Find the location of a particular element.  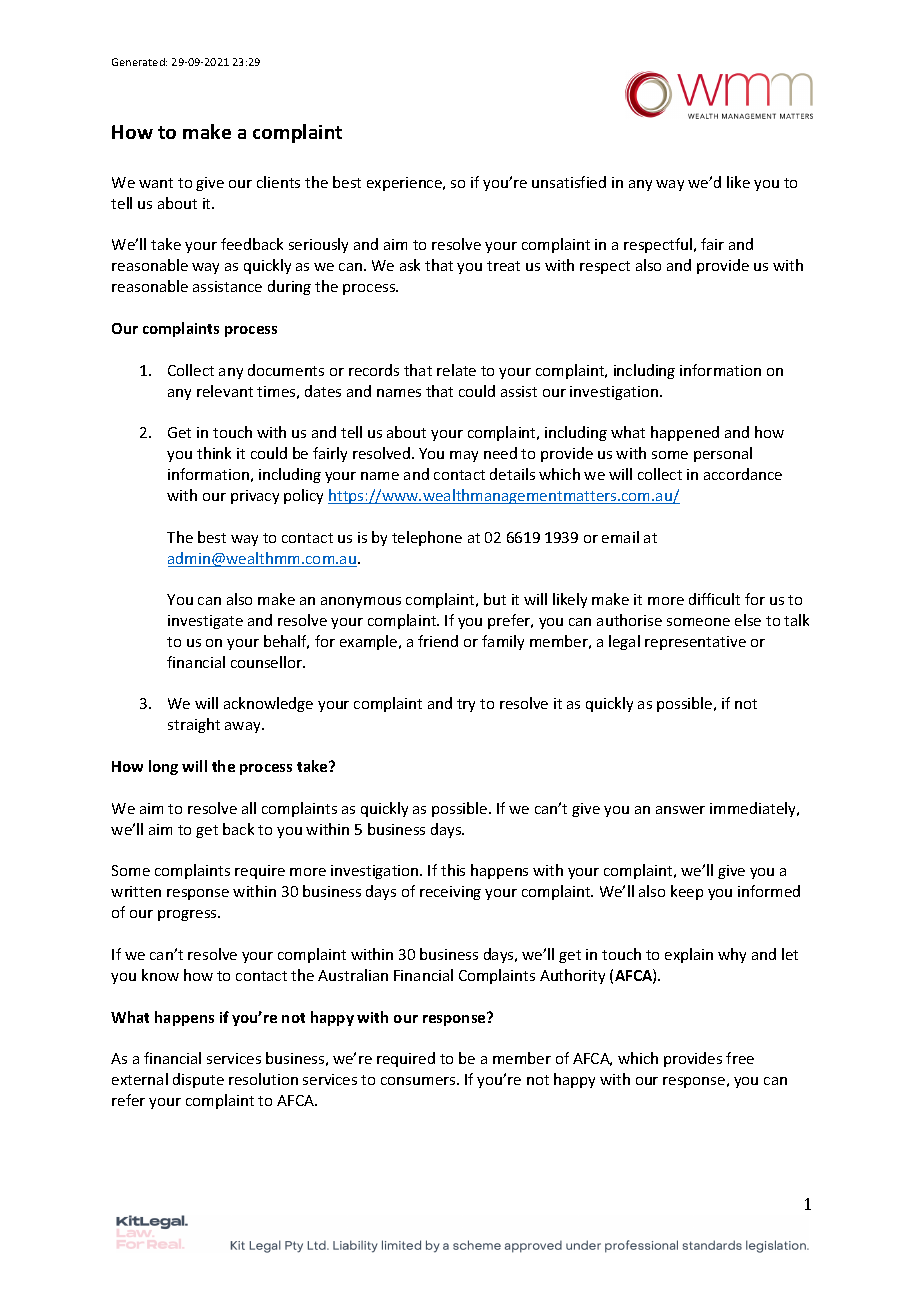

try is located at coordinates (466, 705).
